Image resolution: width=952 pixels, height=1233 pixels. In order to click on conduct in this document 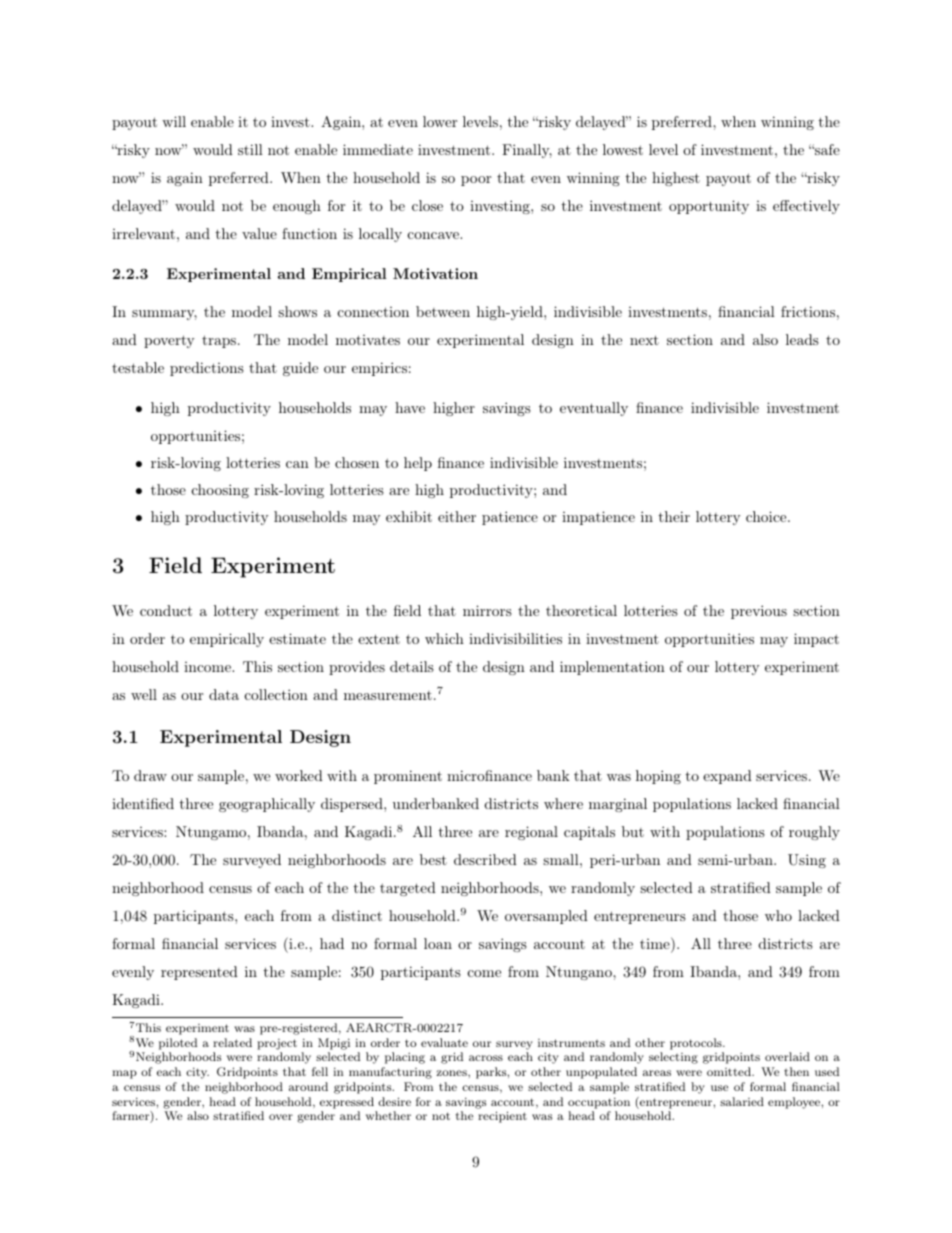, I will do `click(166, 610)`.
